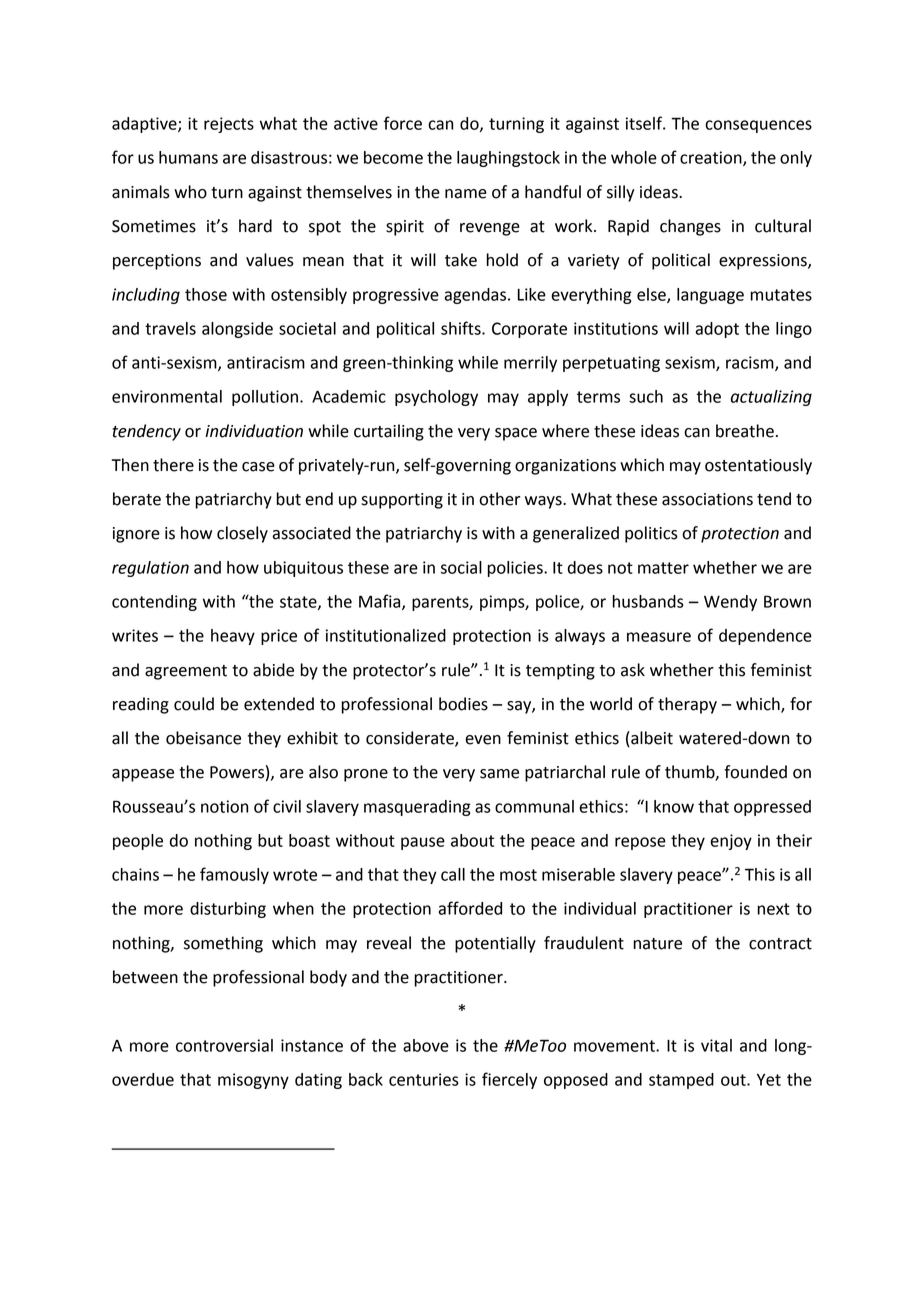 Image resolution: width=924 pixels, height=1308 pixels. I want to click on controversial, so click(224, 1045).
